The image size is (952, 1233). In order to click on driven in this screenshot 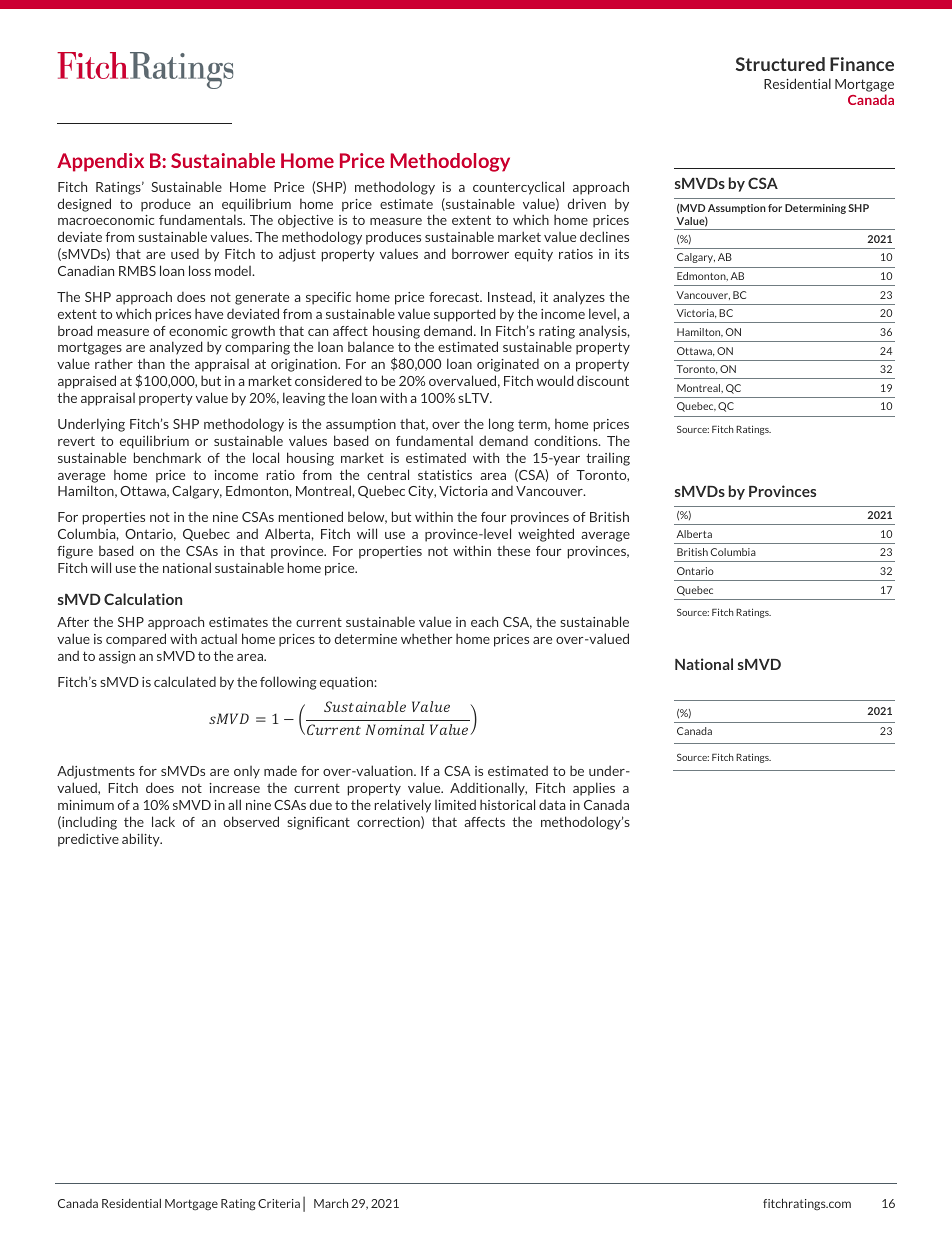, I will do `click(587, 203)`.
